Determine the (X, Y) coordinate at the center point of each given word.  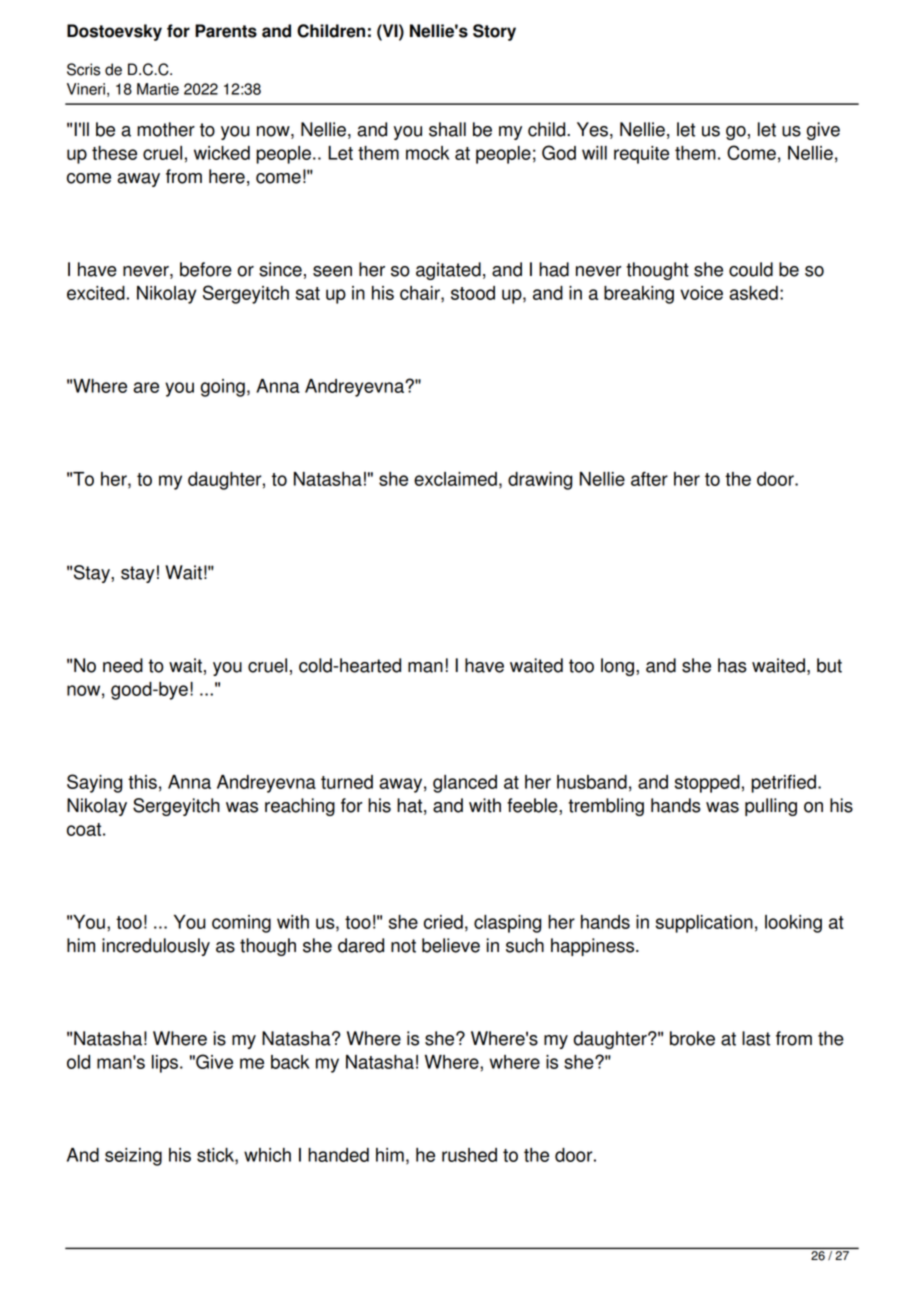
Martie (158, 89)
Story (494, 32)
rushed (469, 1155)
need (123, 665)
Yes (592, 129)
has (732, 665)
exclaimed (455, 479)
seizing (133, 1157)
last (756, 1038)
